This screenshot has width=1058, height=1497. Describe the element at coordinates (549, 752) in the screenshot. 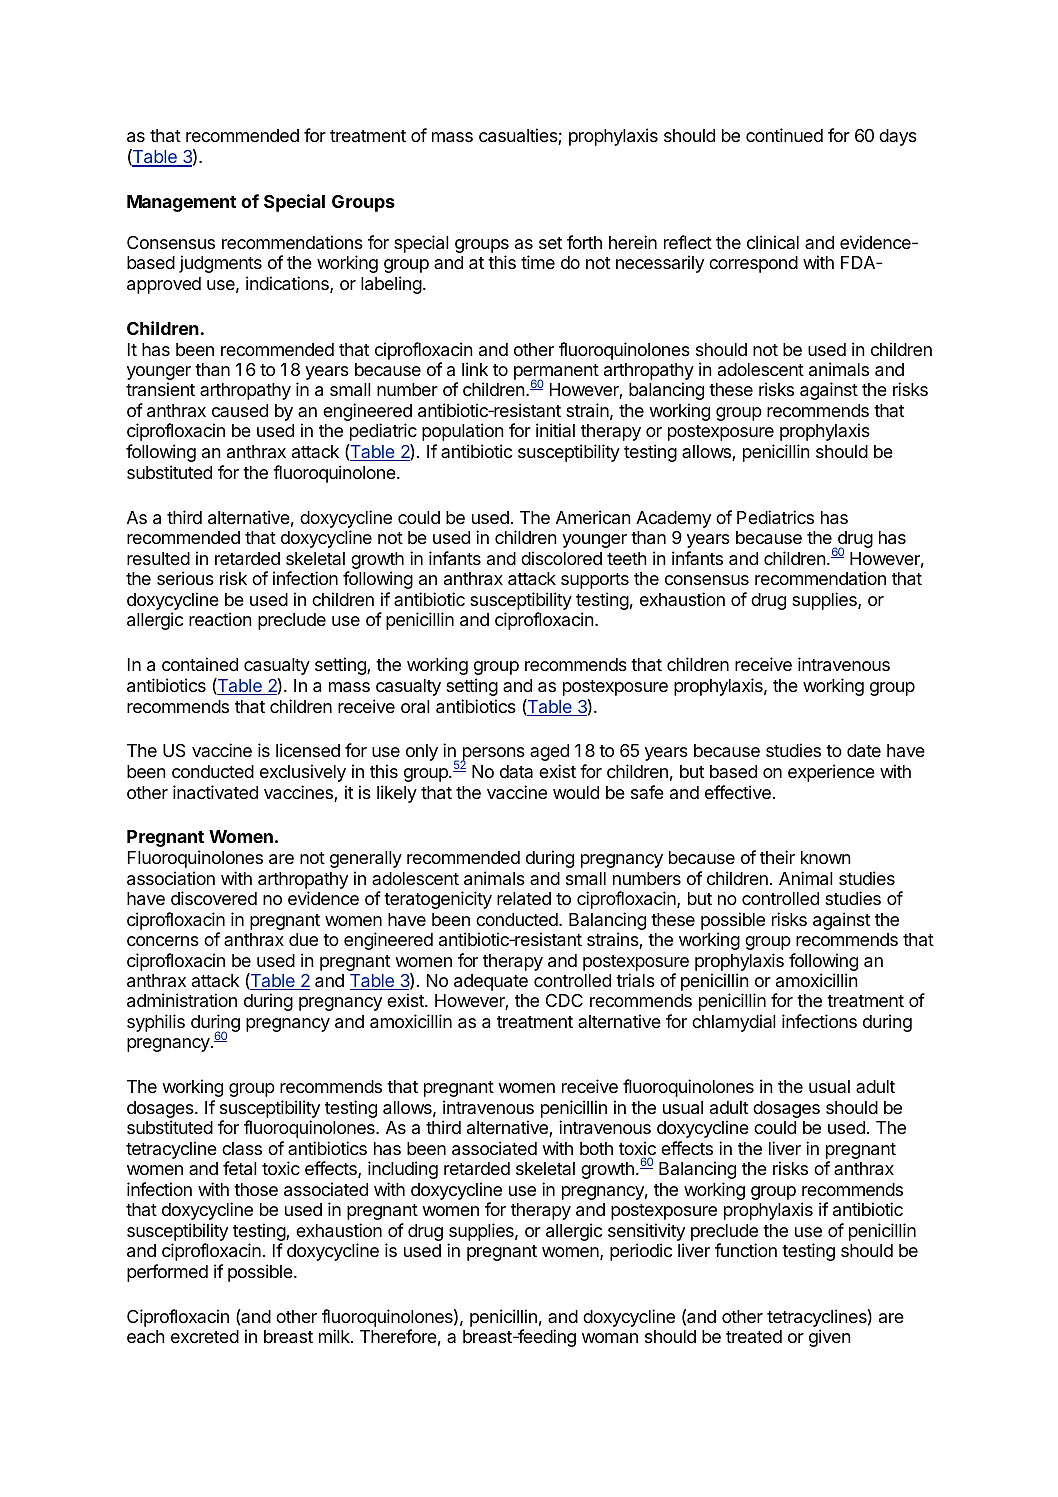

I see `aged` at that location.
